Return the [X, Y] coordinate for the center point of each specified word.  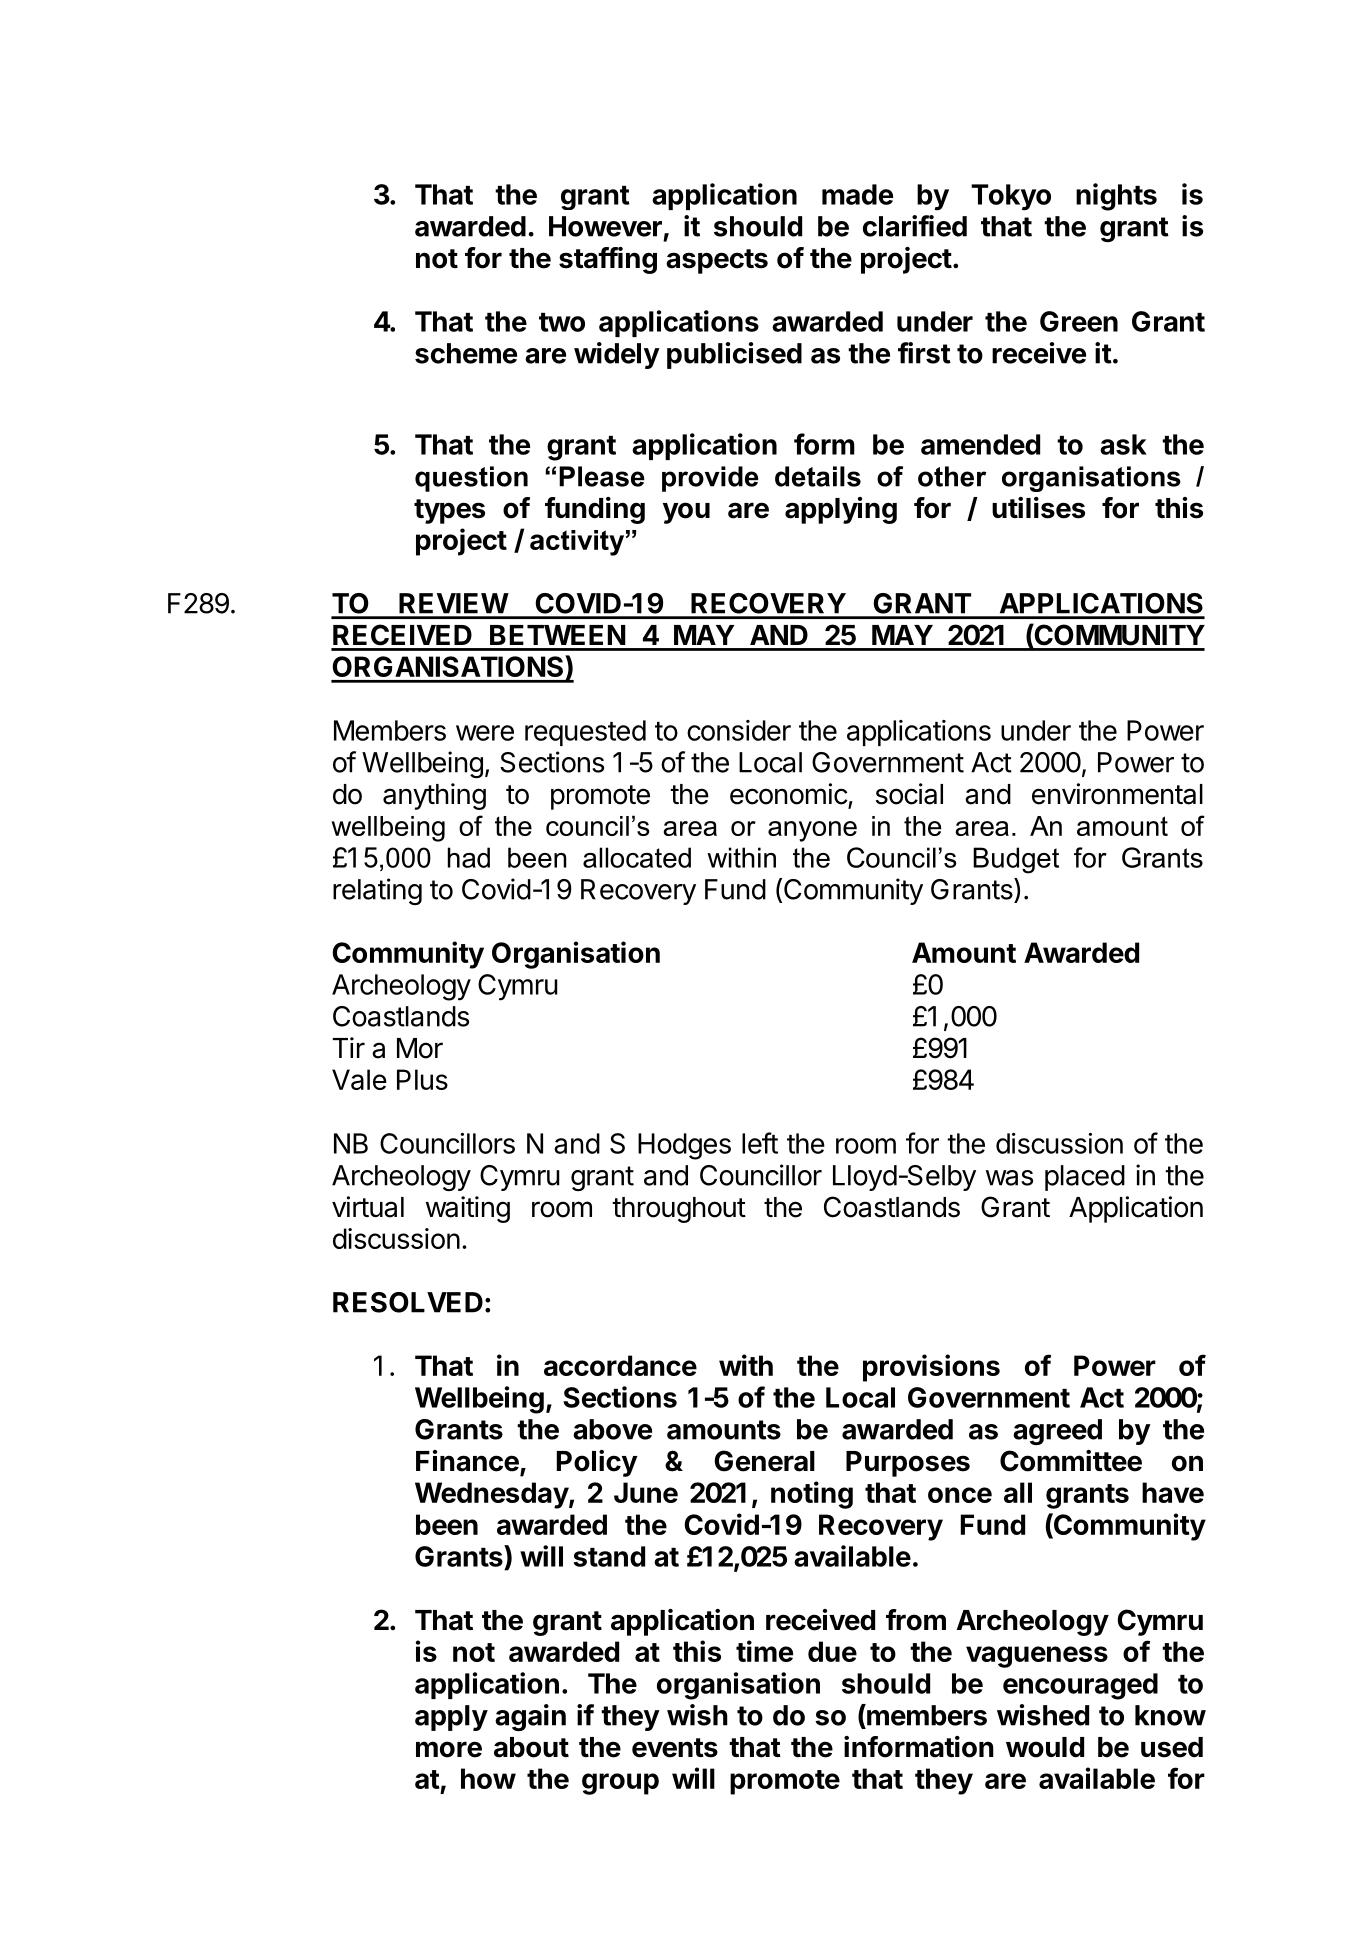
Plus [422, 1079]
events [675, 1748]
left [760, 1143]
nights [1116, 197]
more [449, 1749]
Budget [1016, 860]
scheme [466, 353]
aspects [717, 261]
